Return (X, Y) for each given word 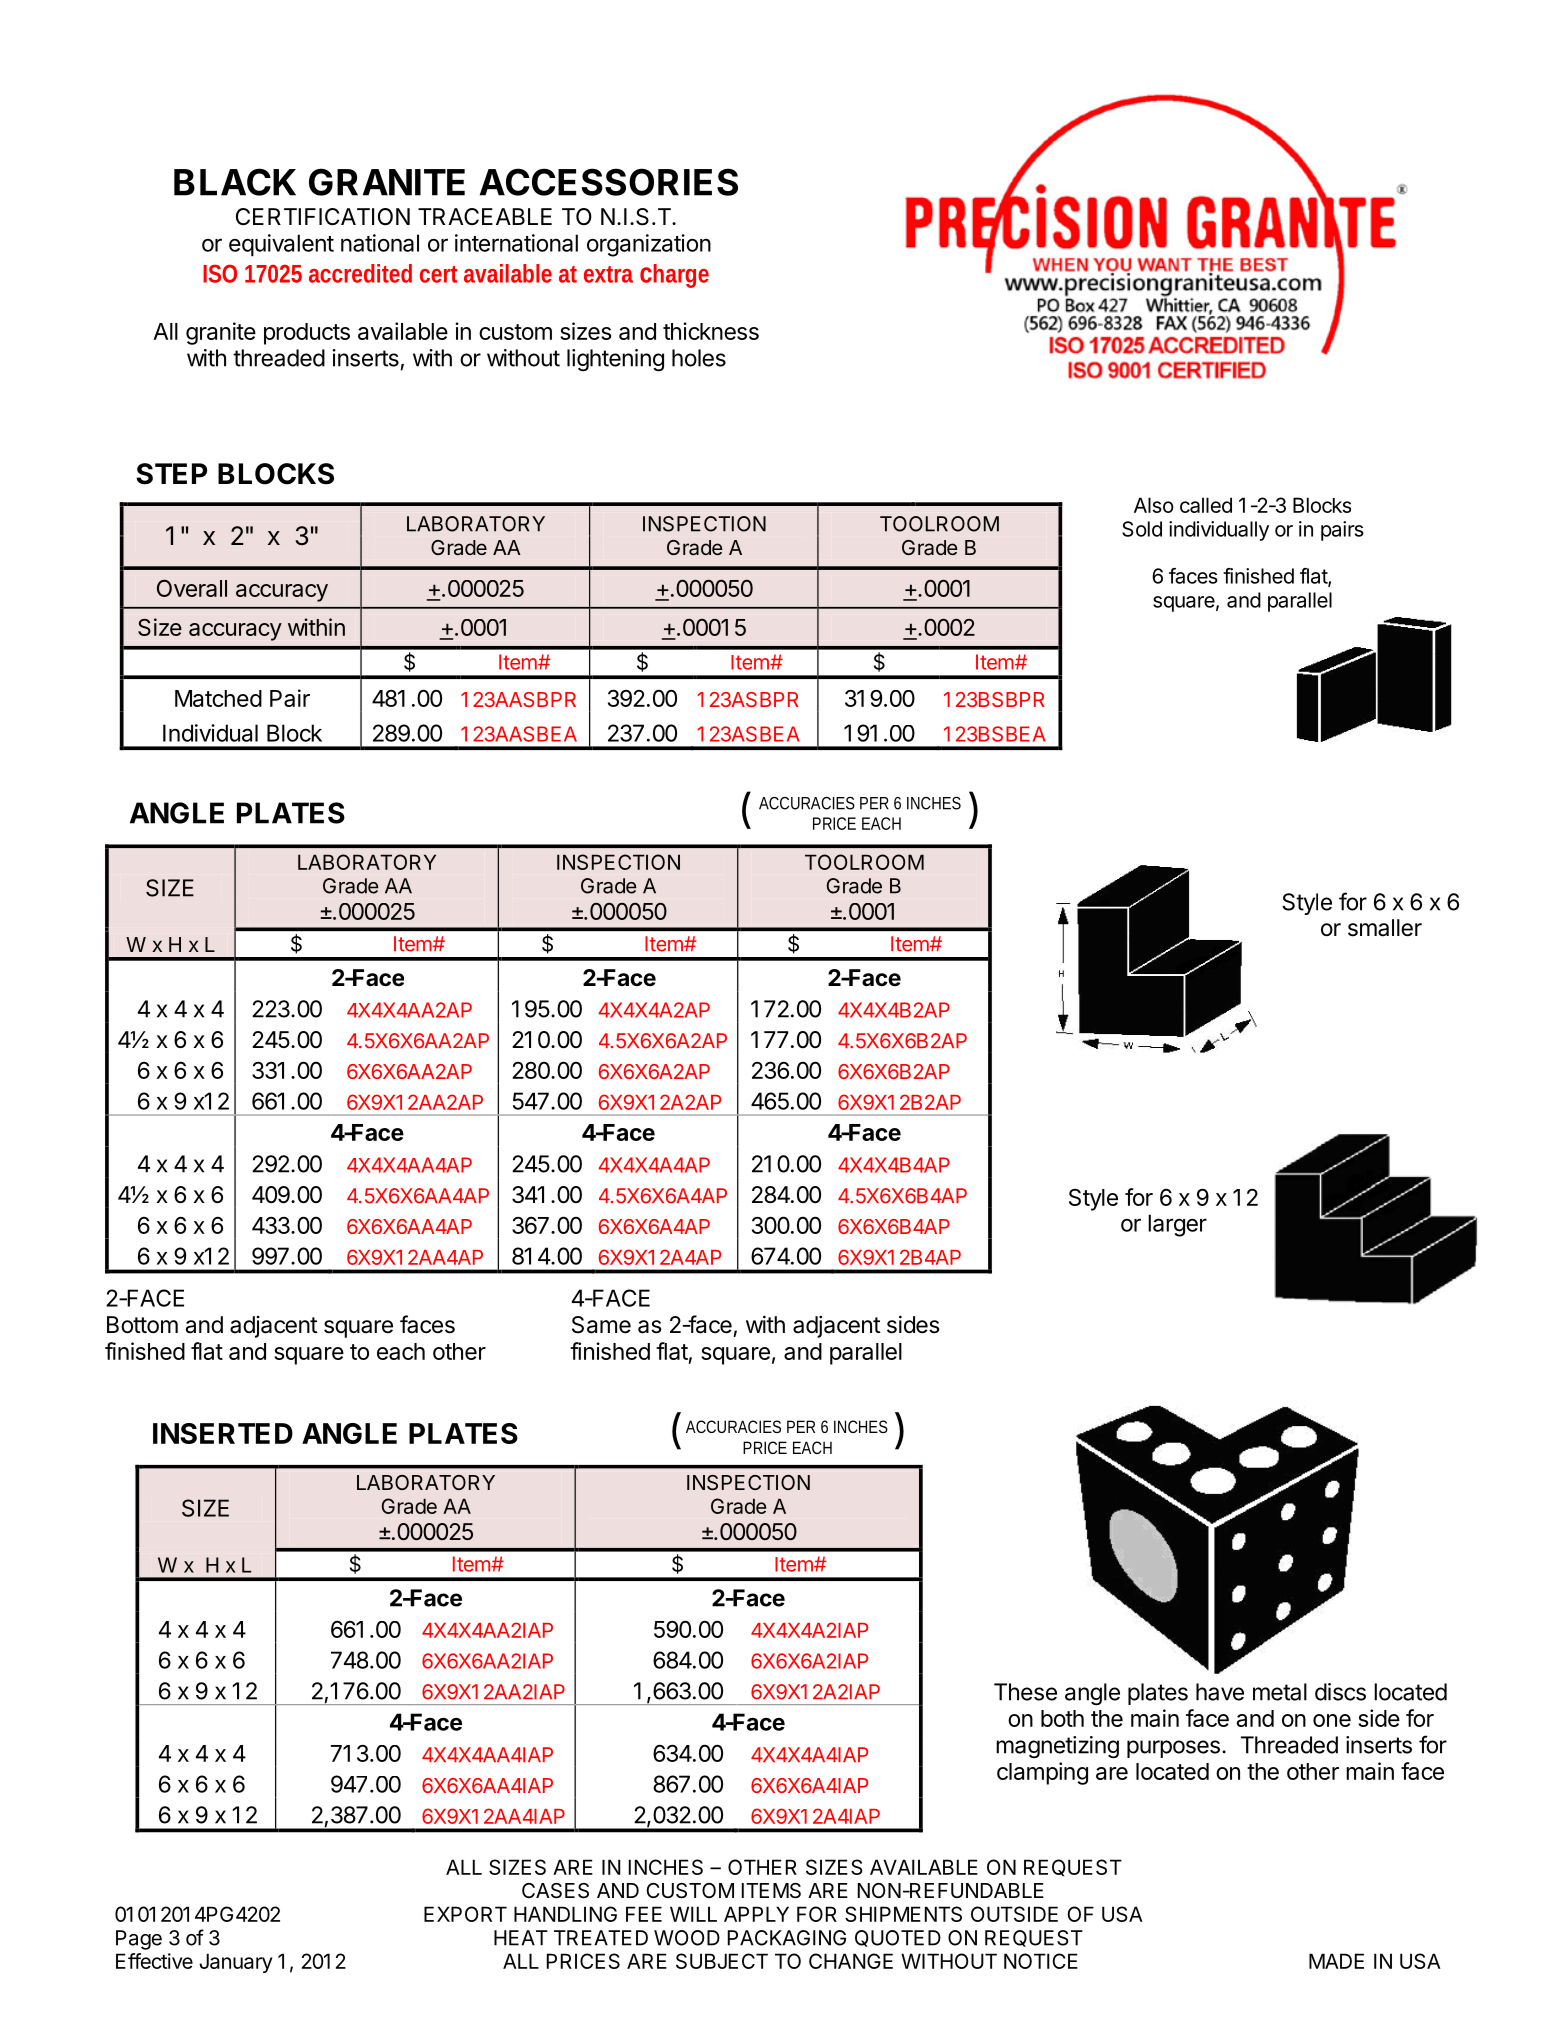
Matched (218, 698)
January (236, 1963)
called (1206, 505)
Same (601, 1325)
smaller (1385, 928)
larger (1177, 1225)
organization (649, 245)
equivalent (281, 245)
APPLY (756, 1914)
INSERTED (223, 1433)
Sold (1142, 529)
